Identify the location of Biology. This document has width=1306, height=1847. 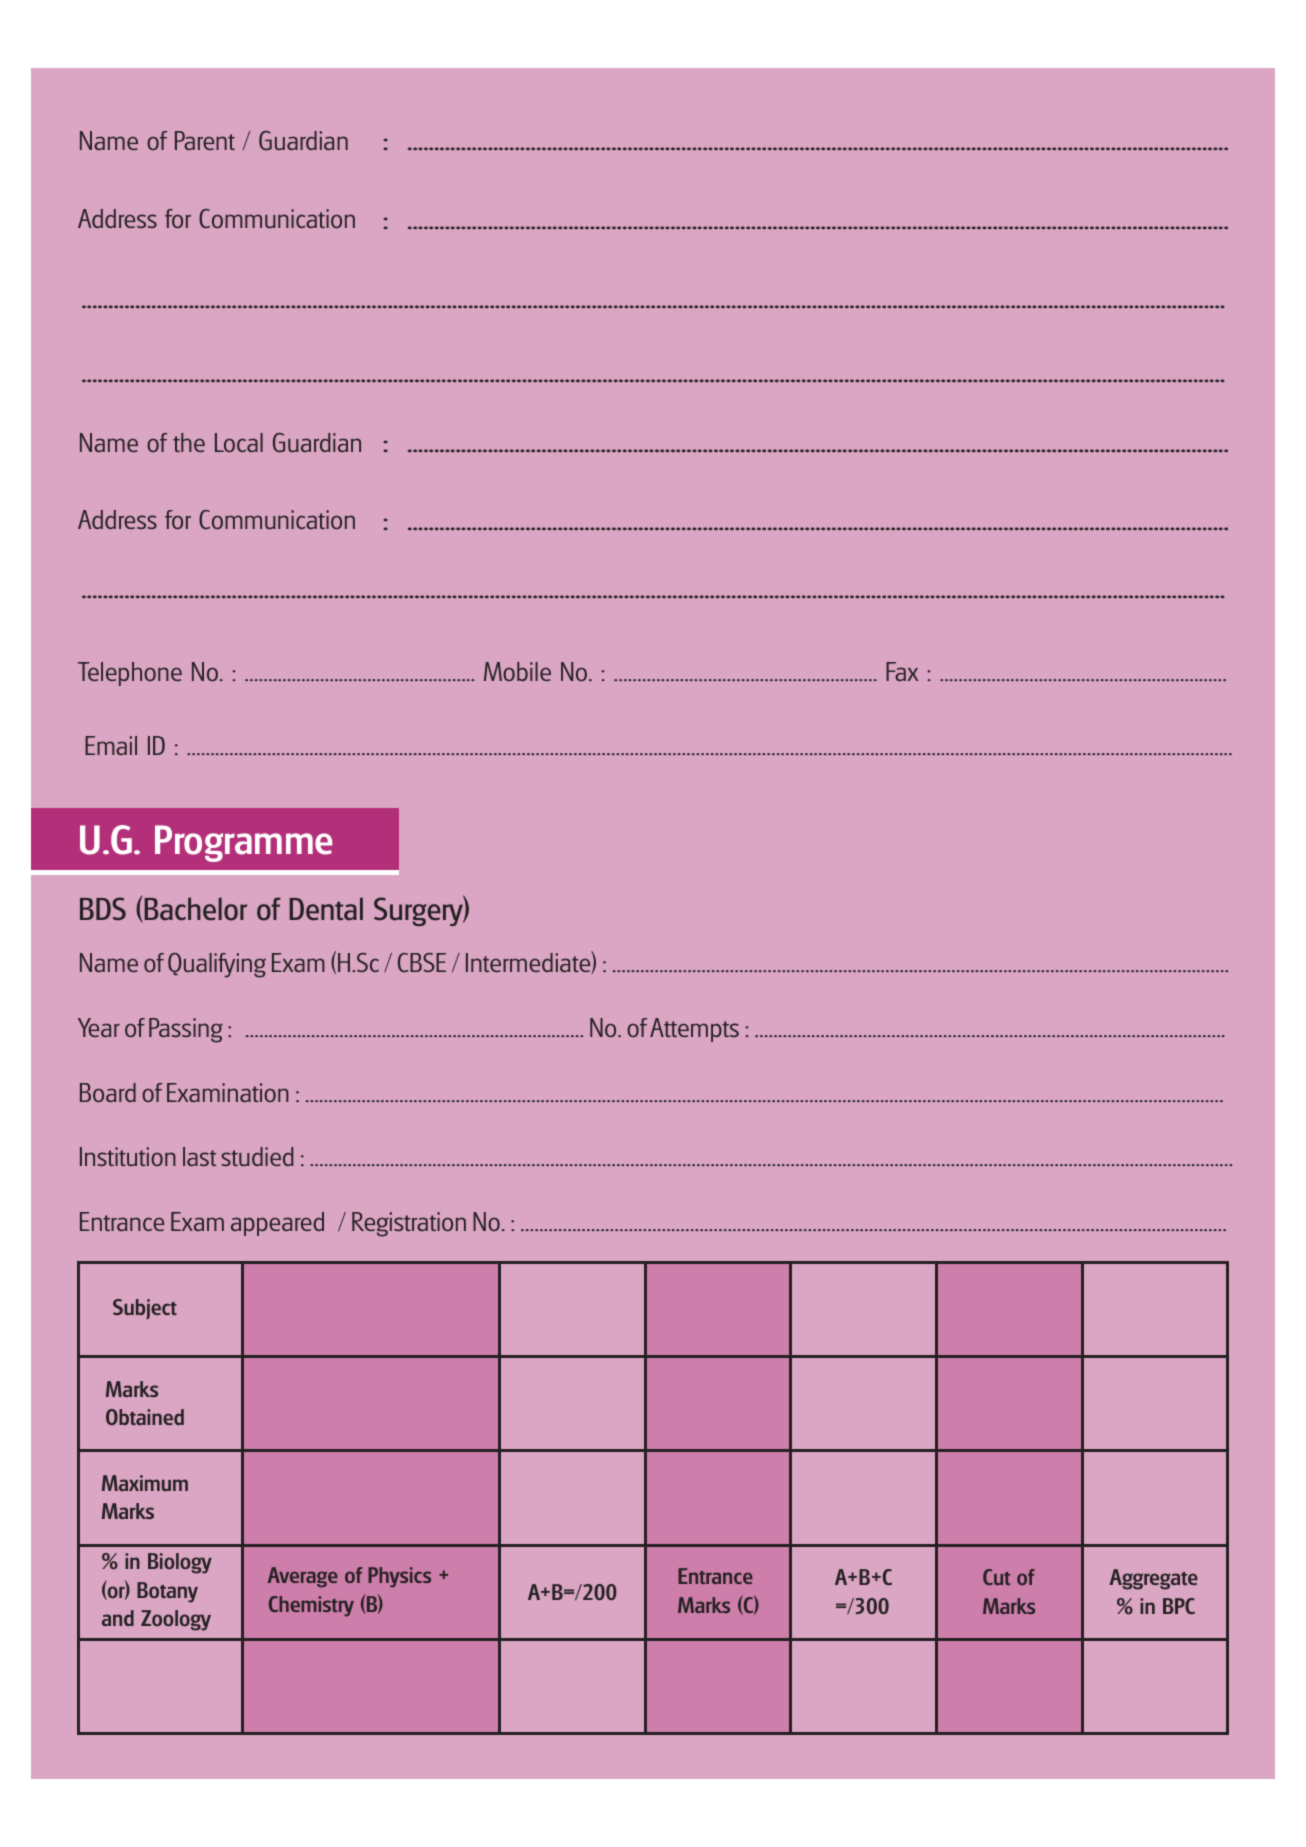
(180, 1563).
